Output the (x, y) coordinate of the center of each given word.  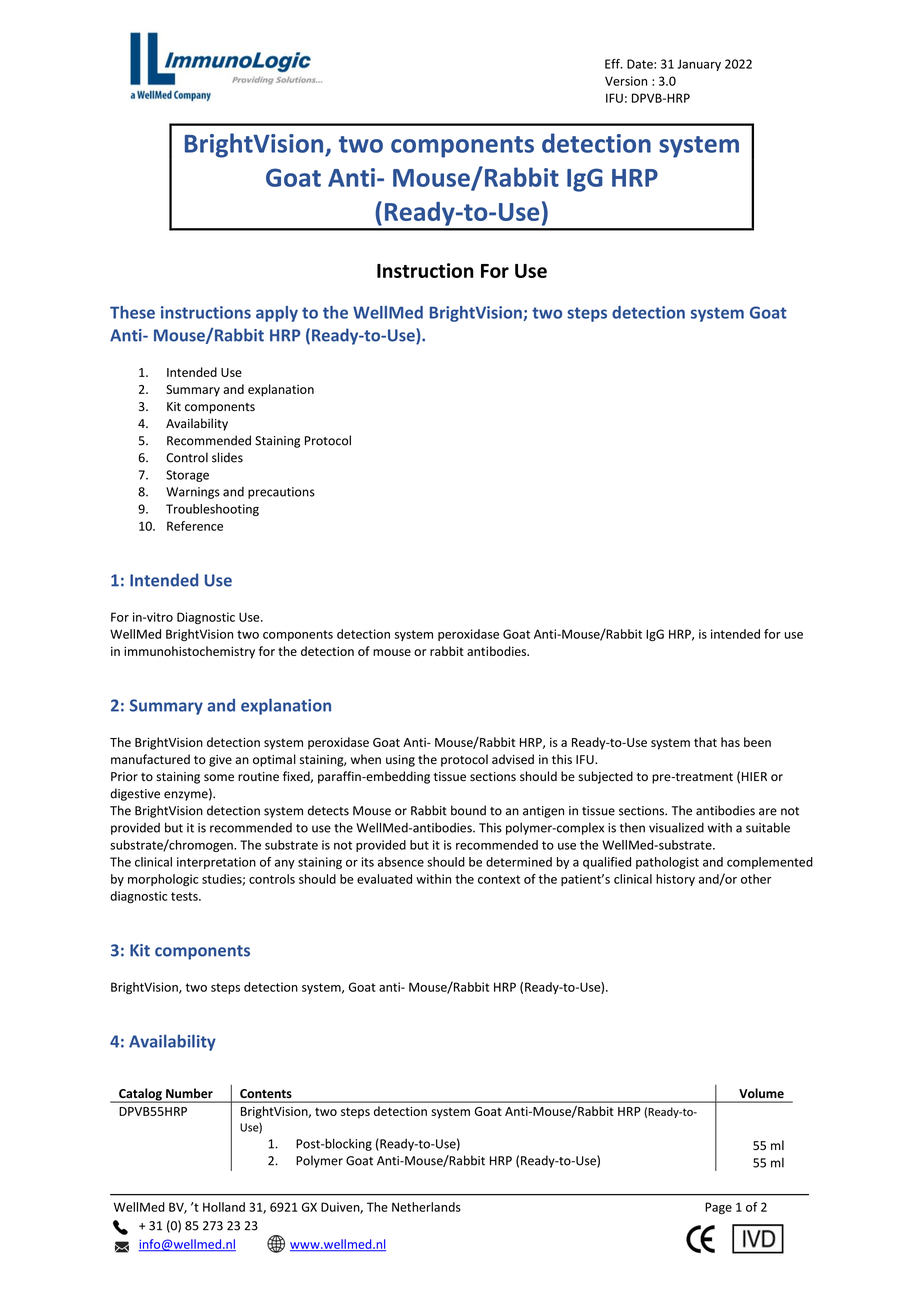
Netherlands (426, 1207)
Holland (224, 1207)
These (132, 312)
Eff (613, 64)
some (219, 778)
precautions (281, 493)
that (705, 742)
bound (468, 810)
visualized (676, 827)
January (699, 65)
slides (227, 457)
